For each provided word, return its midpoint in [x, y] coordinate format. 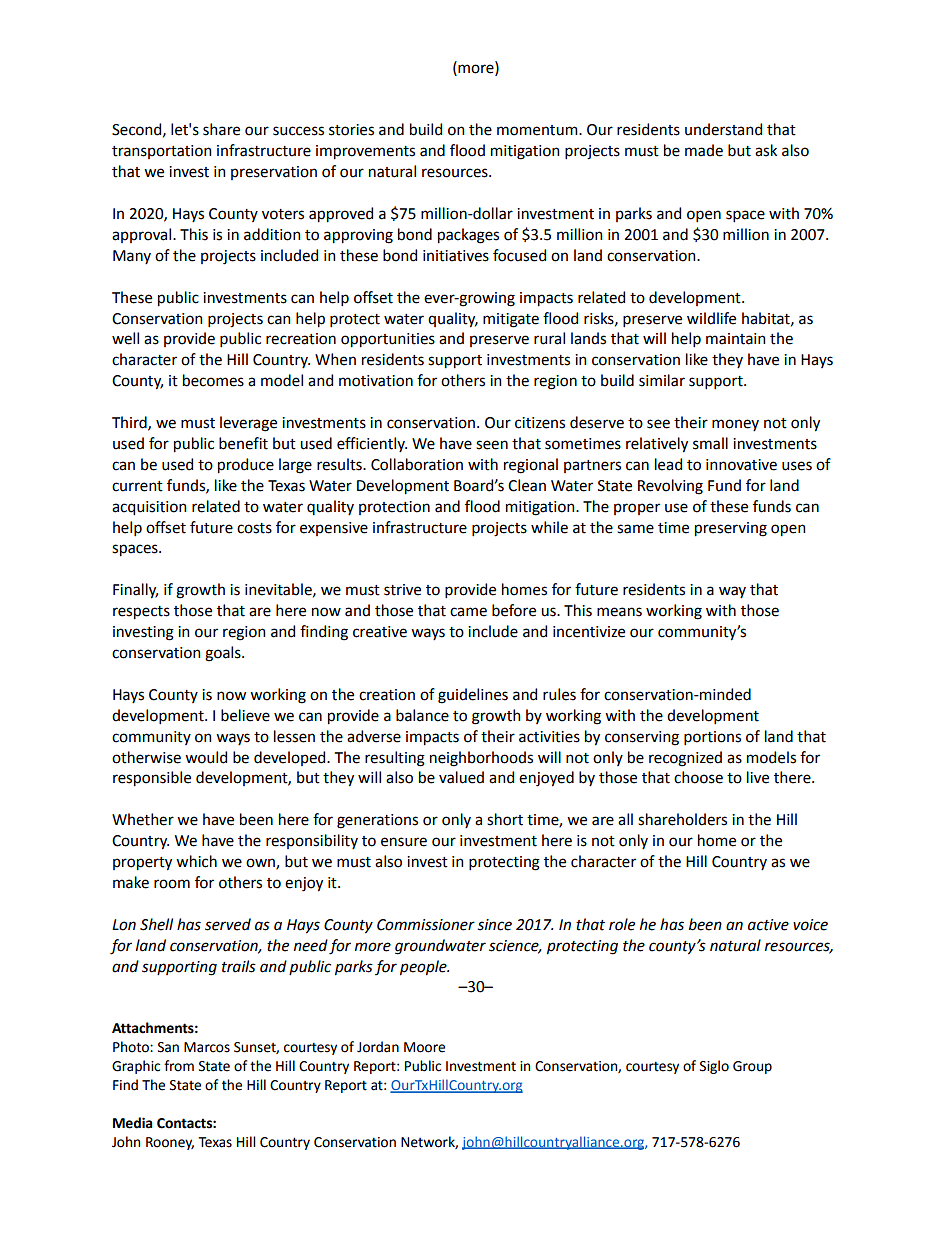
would [206, 757]
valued [461, 777]
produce [246, 466]
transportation [162, 152]
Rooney [170, 1143]
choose [698, 777]
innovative [741, 465]
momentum [538, 130]
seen [492, 445]
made [704, 150]
